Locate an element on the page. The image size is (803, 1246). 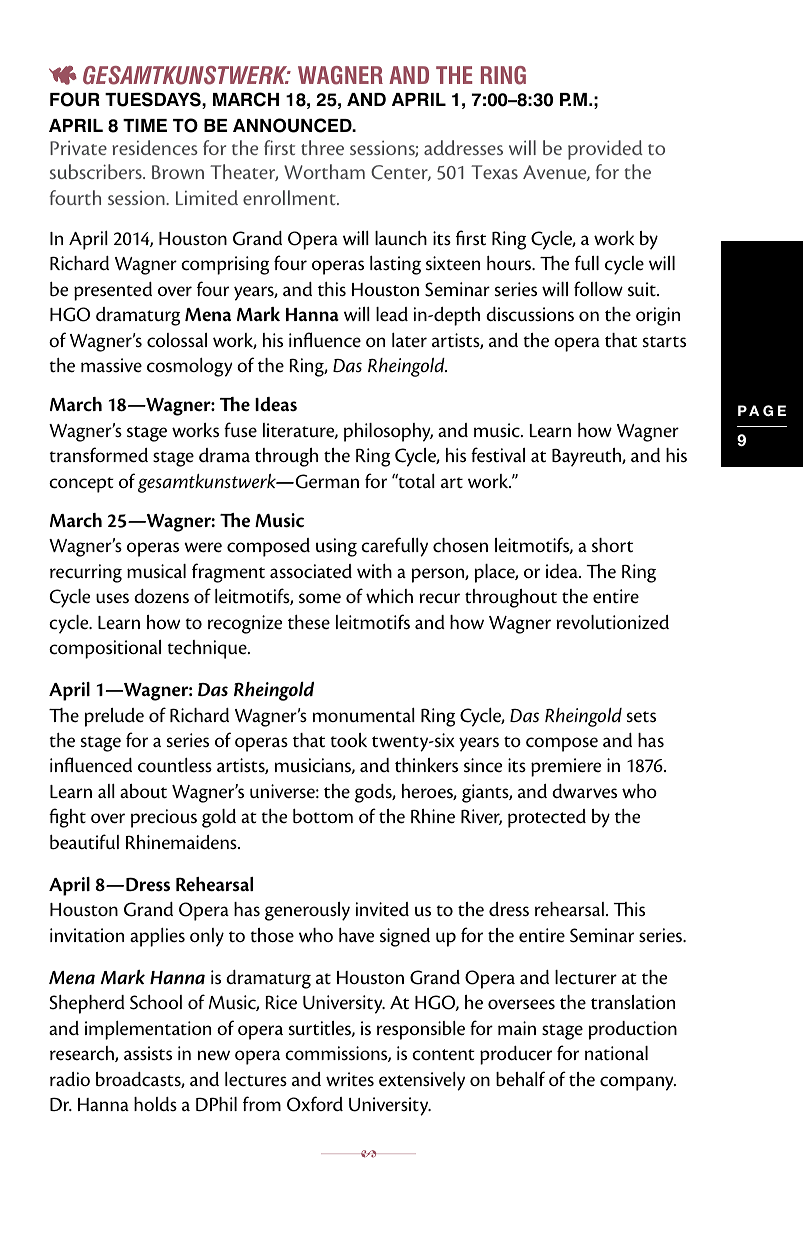
national is located at coordinates (616, 1053).
